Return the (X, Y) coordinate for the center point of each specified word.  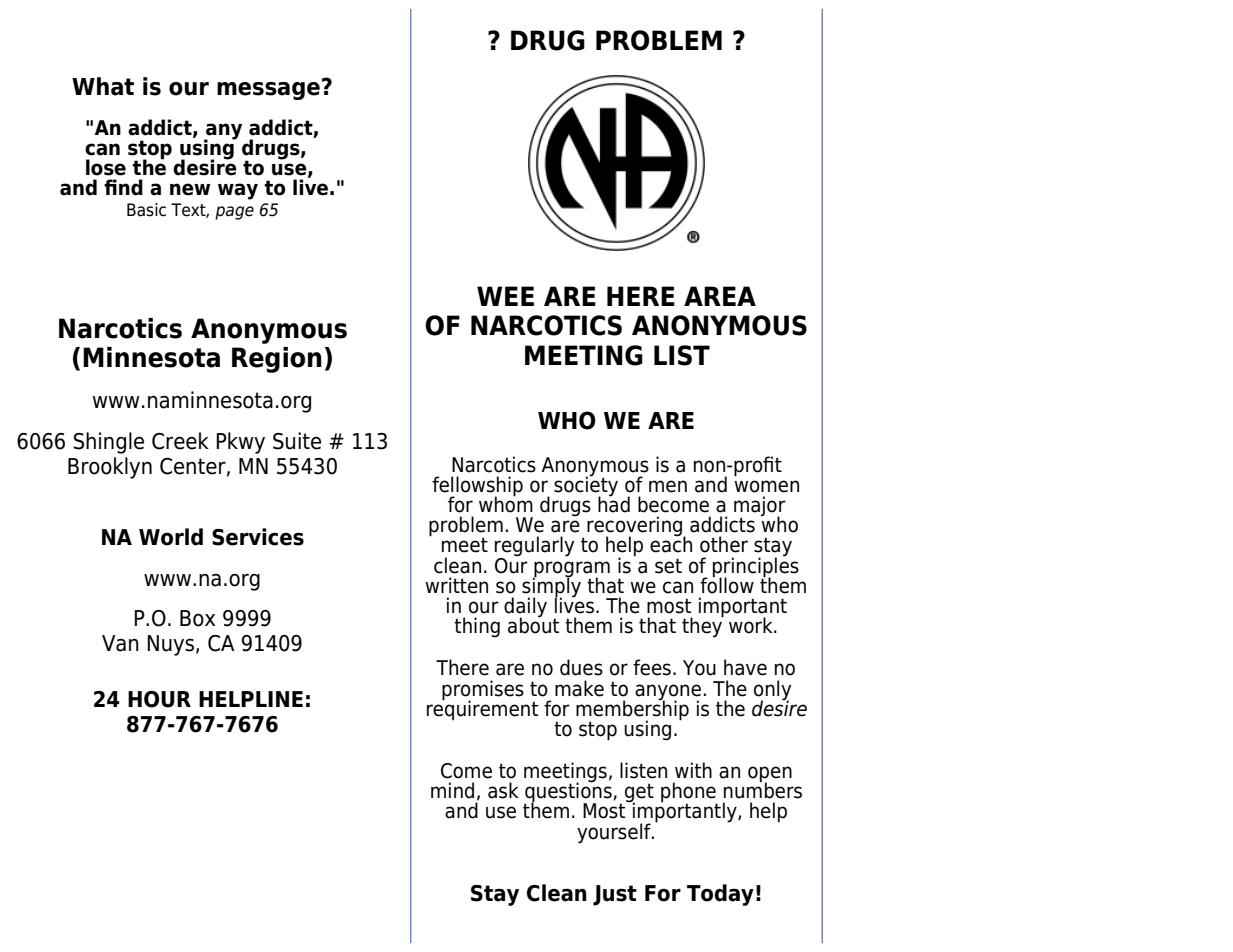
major (760, 507)
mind (452, 790)
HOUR (159, 699)
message (268, 91)
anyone (668, 693)
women (766, 486)
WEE (505, 296)
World (171, 537)
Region (277, 360)
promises (483, 691)
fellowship (477, 487)
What (103, 86)
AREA (720, 296)
